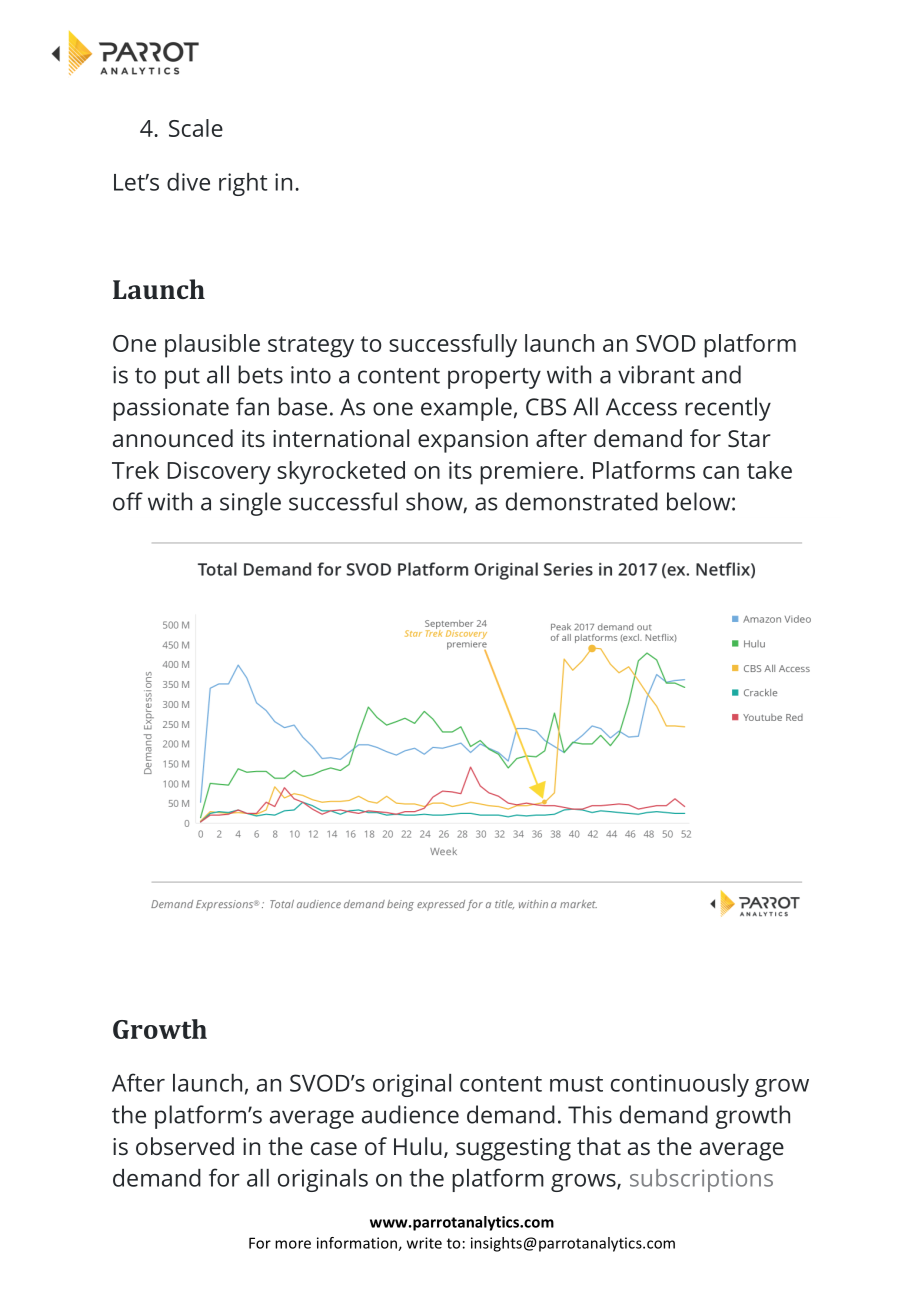  I want to click on single, so click(250, 504).
